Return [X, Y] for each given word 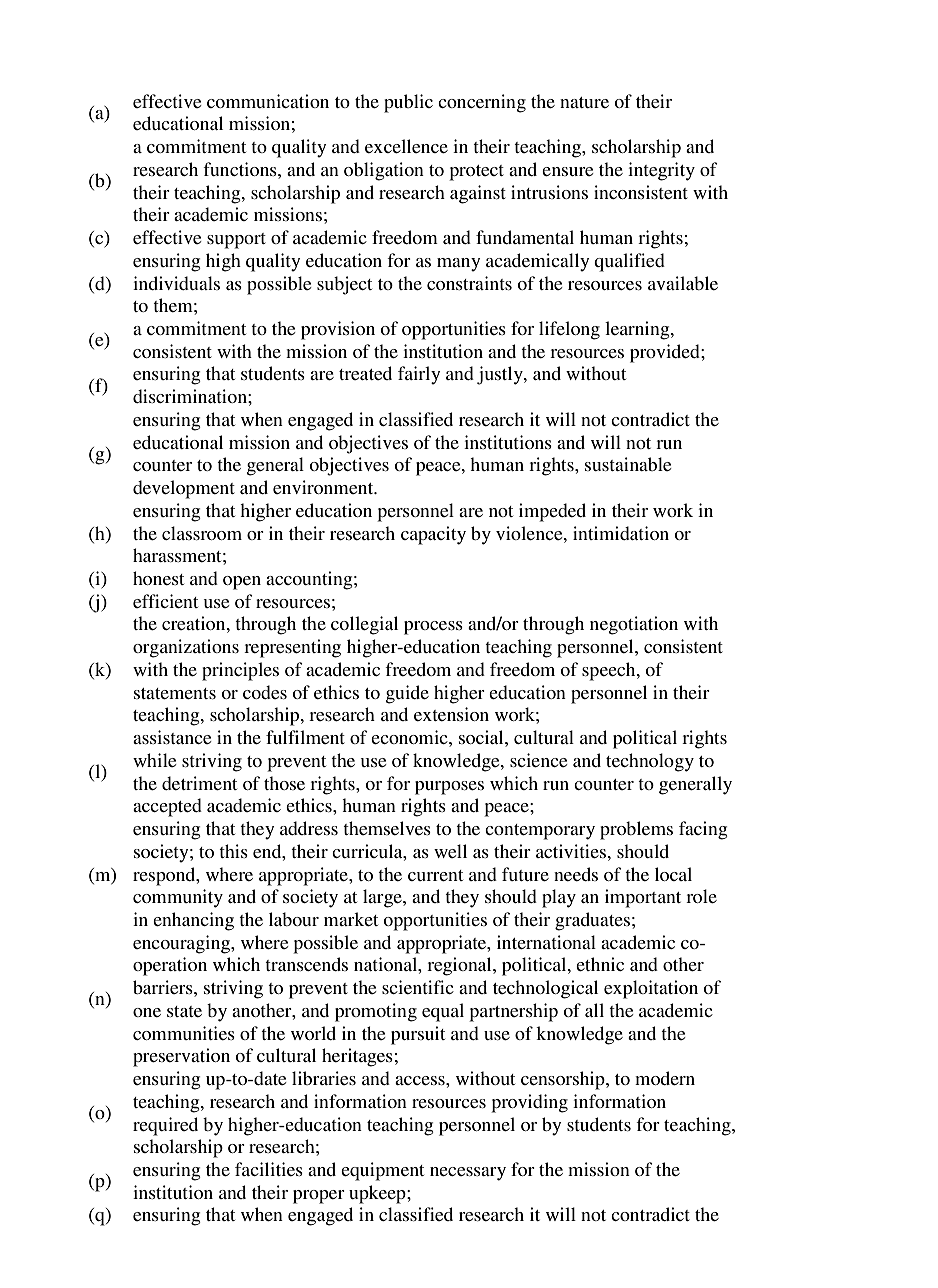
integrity [661, 171]
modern [665, 1078]
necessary [468, 1174]
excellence [406, 146]
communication [268, 101]
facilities [269, 1169]
